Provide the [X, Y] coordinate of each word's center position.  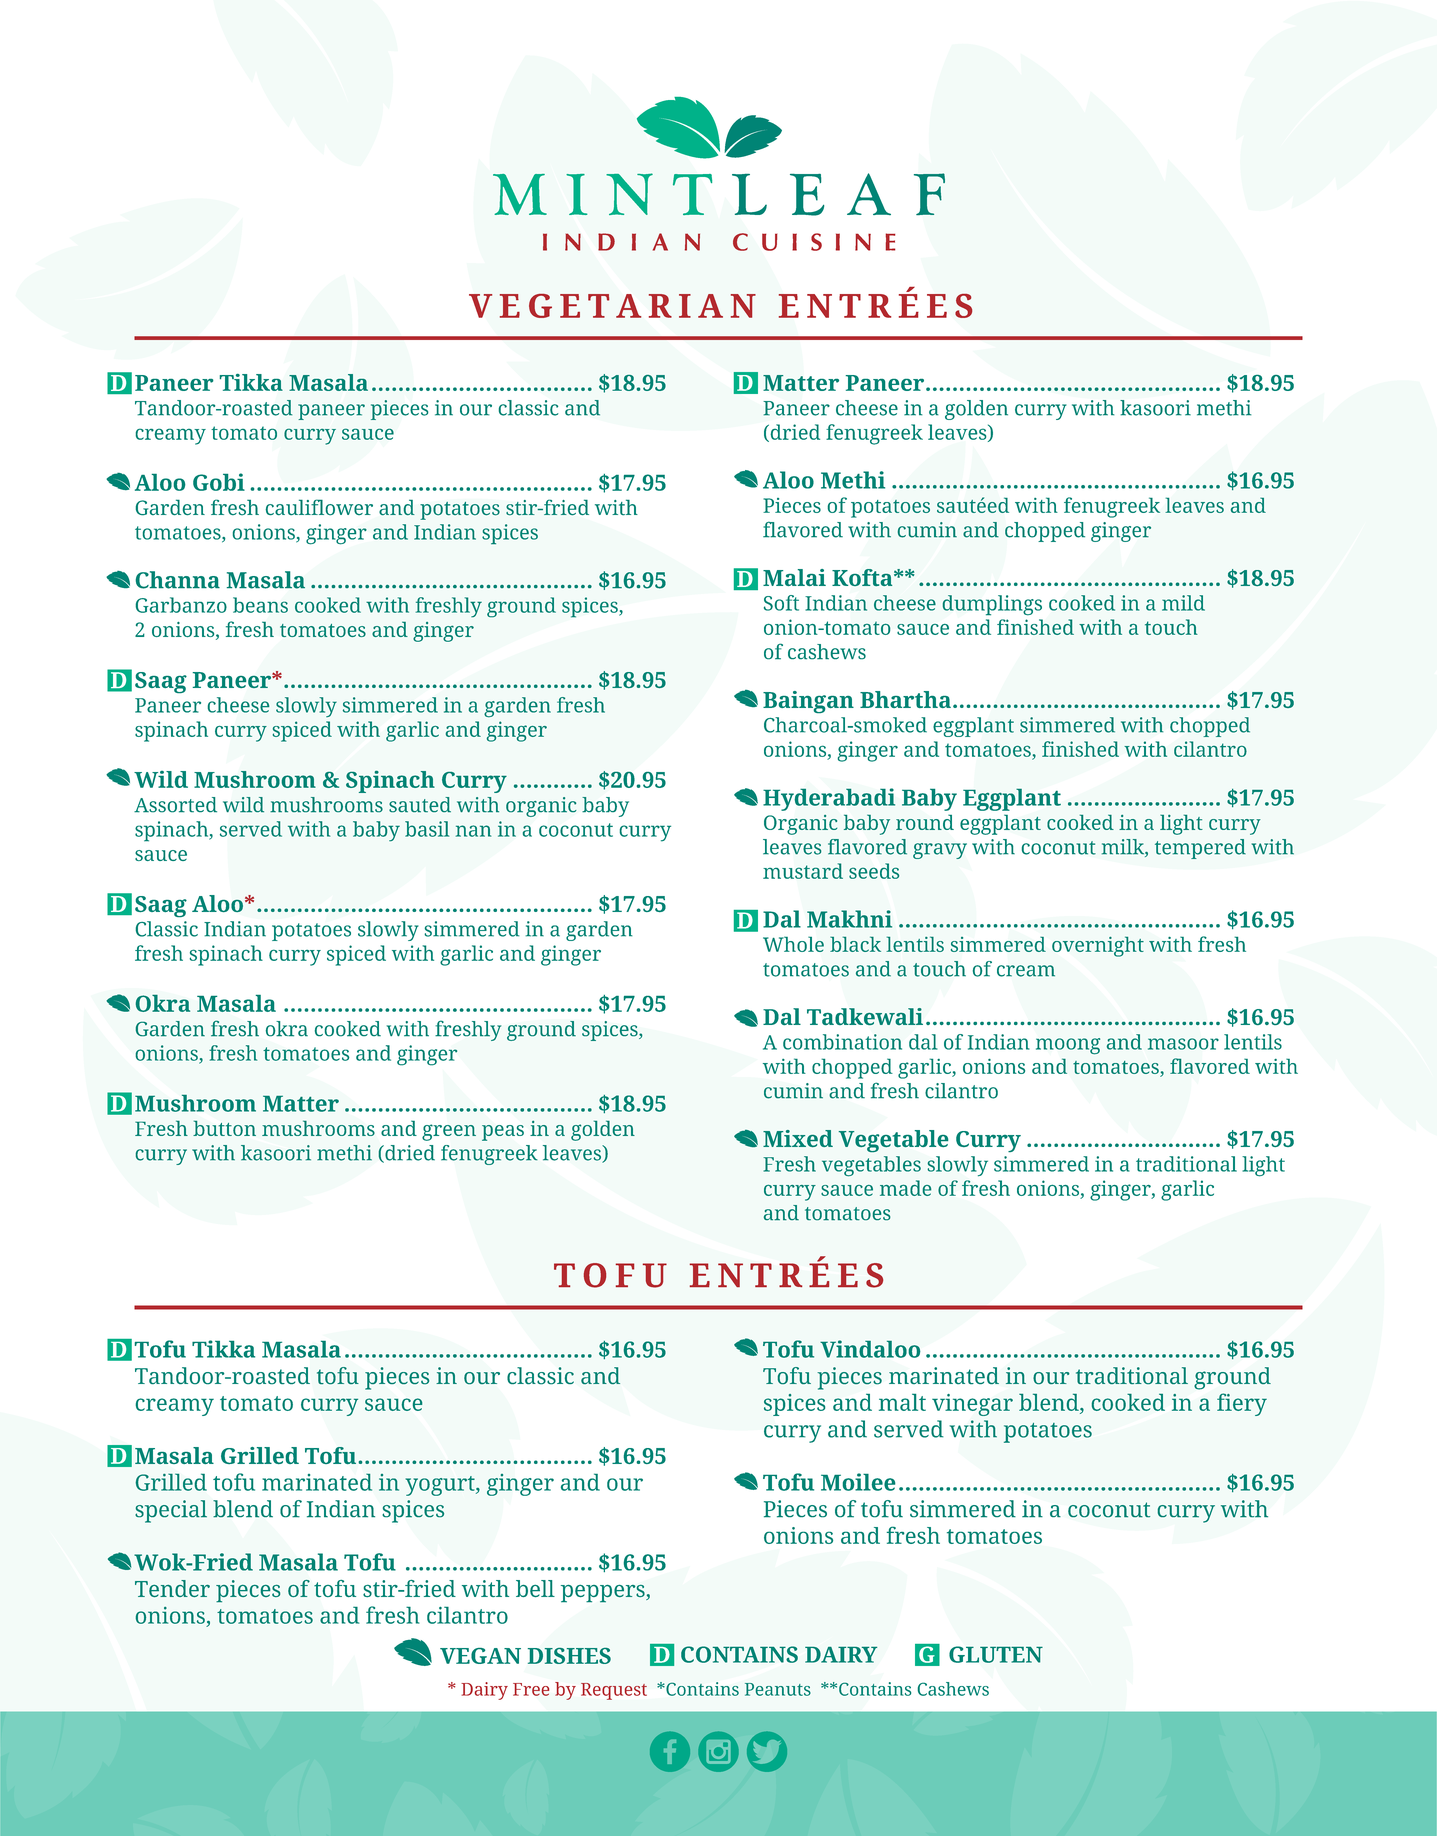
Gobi [219, 482]
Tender [172, 1588]
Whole [793, 944]
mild [1183, 603]
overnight [1098, 946]
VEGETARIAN [612, 306]
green [449, 1132]
